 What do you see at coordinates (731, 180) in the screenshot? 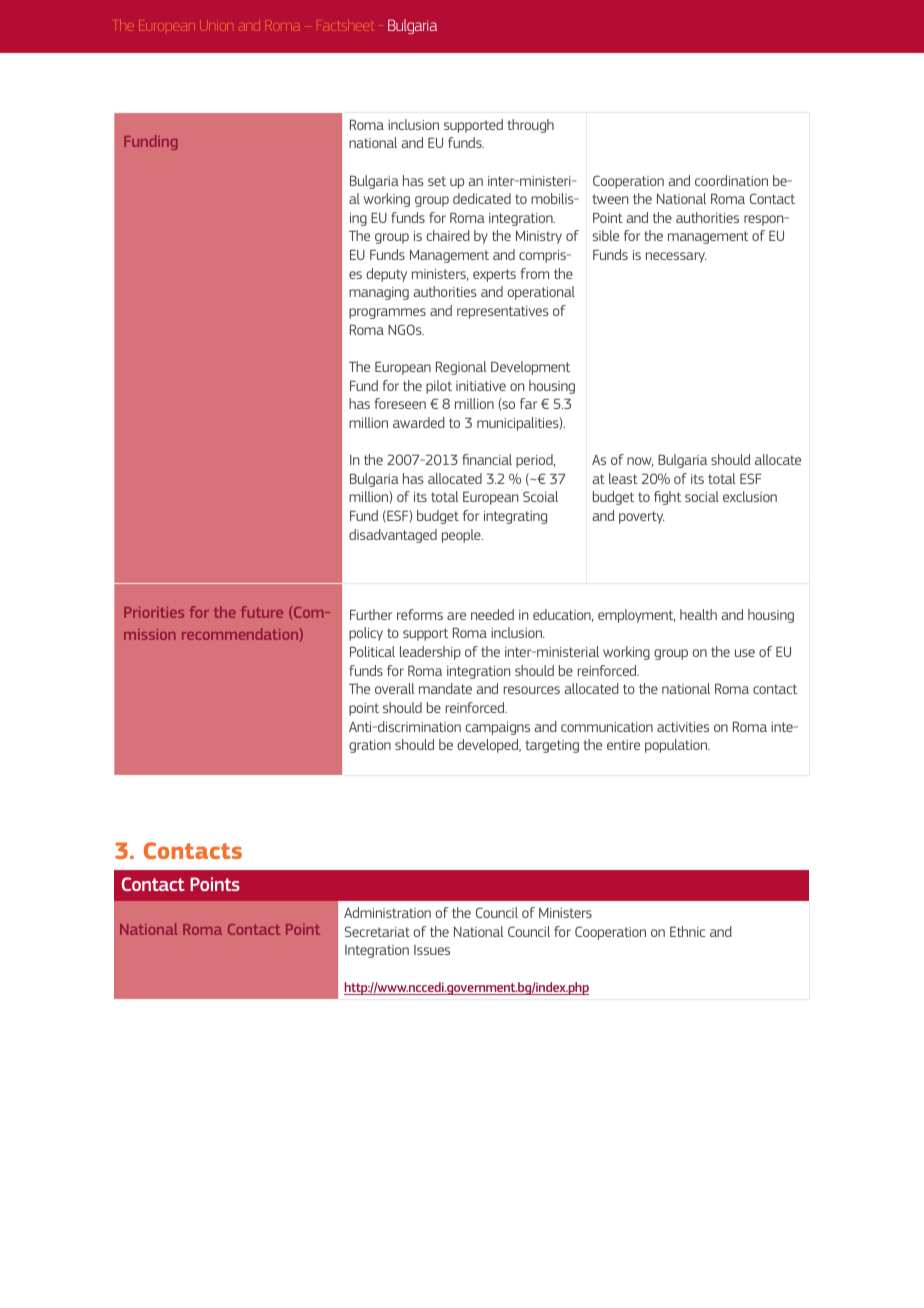
I see `coordination` at bounding box center [731, 180].
